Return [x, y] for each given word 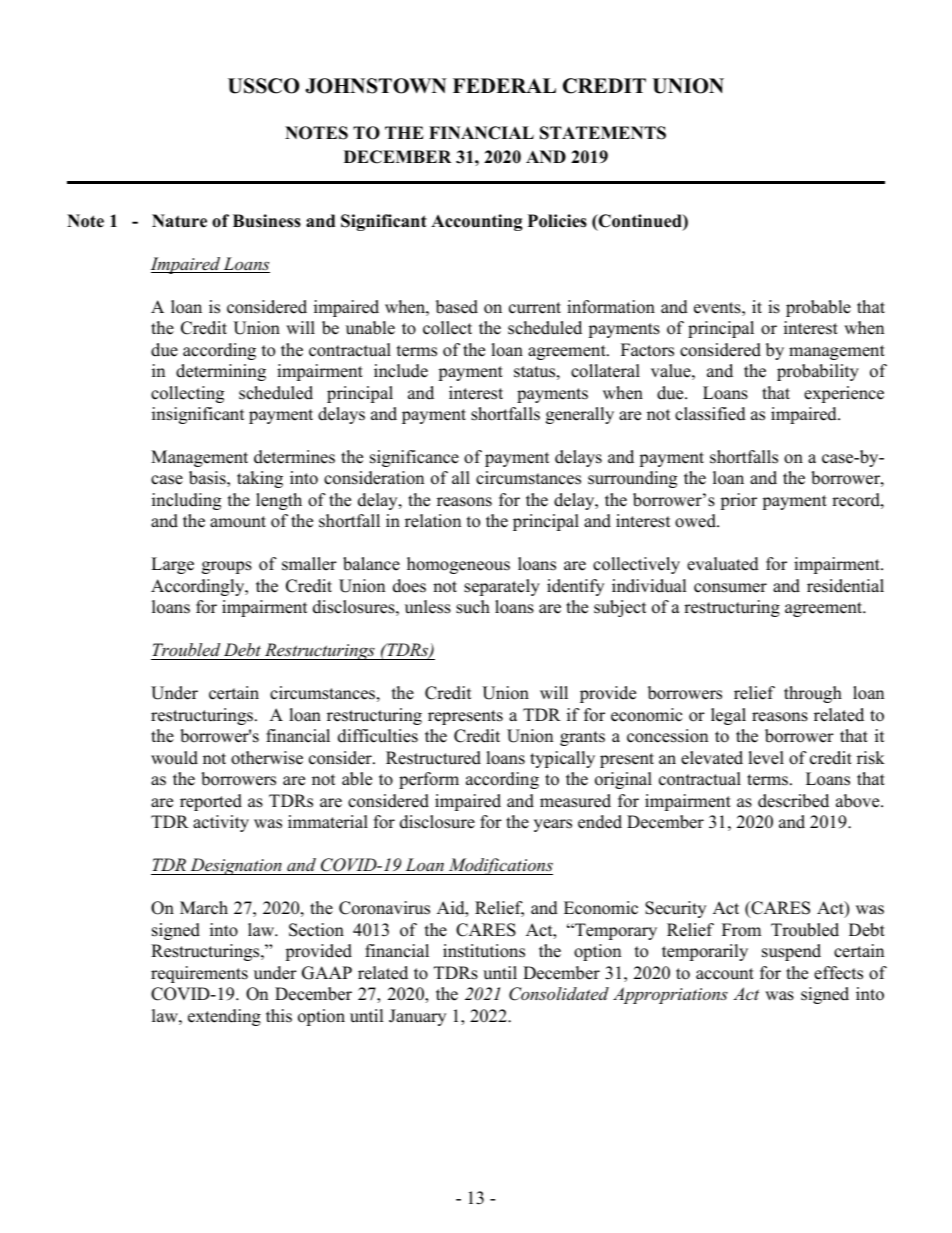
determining [221, 372]
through [813, 694]
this [279, 1016]
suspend [791, 952]
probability [818, 372]
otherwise [267, 758]
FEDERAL [504, 85]
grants [582, 738]
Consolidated [559, 994]
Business [267, 221]
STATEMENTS [603, 133]
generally [580, 415]
